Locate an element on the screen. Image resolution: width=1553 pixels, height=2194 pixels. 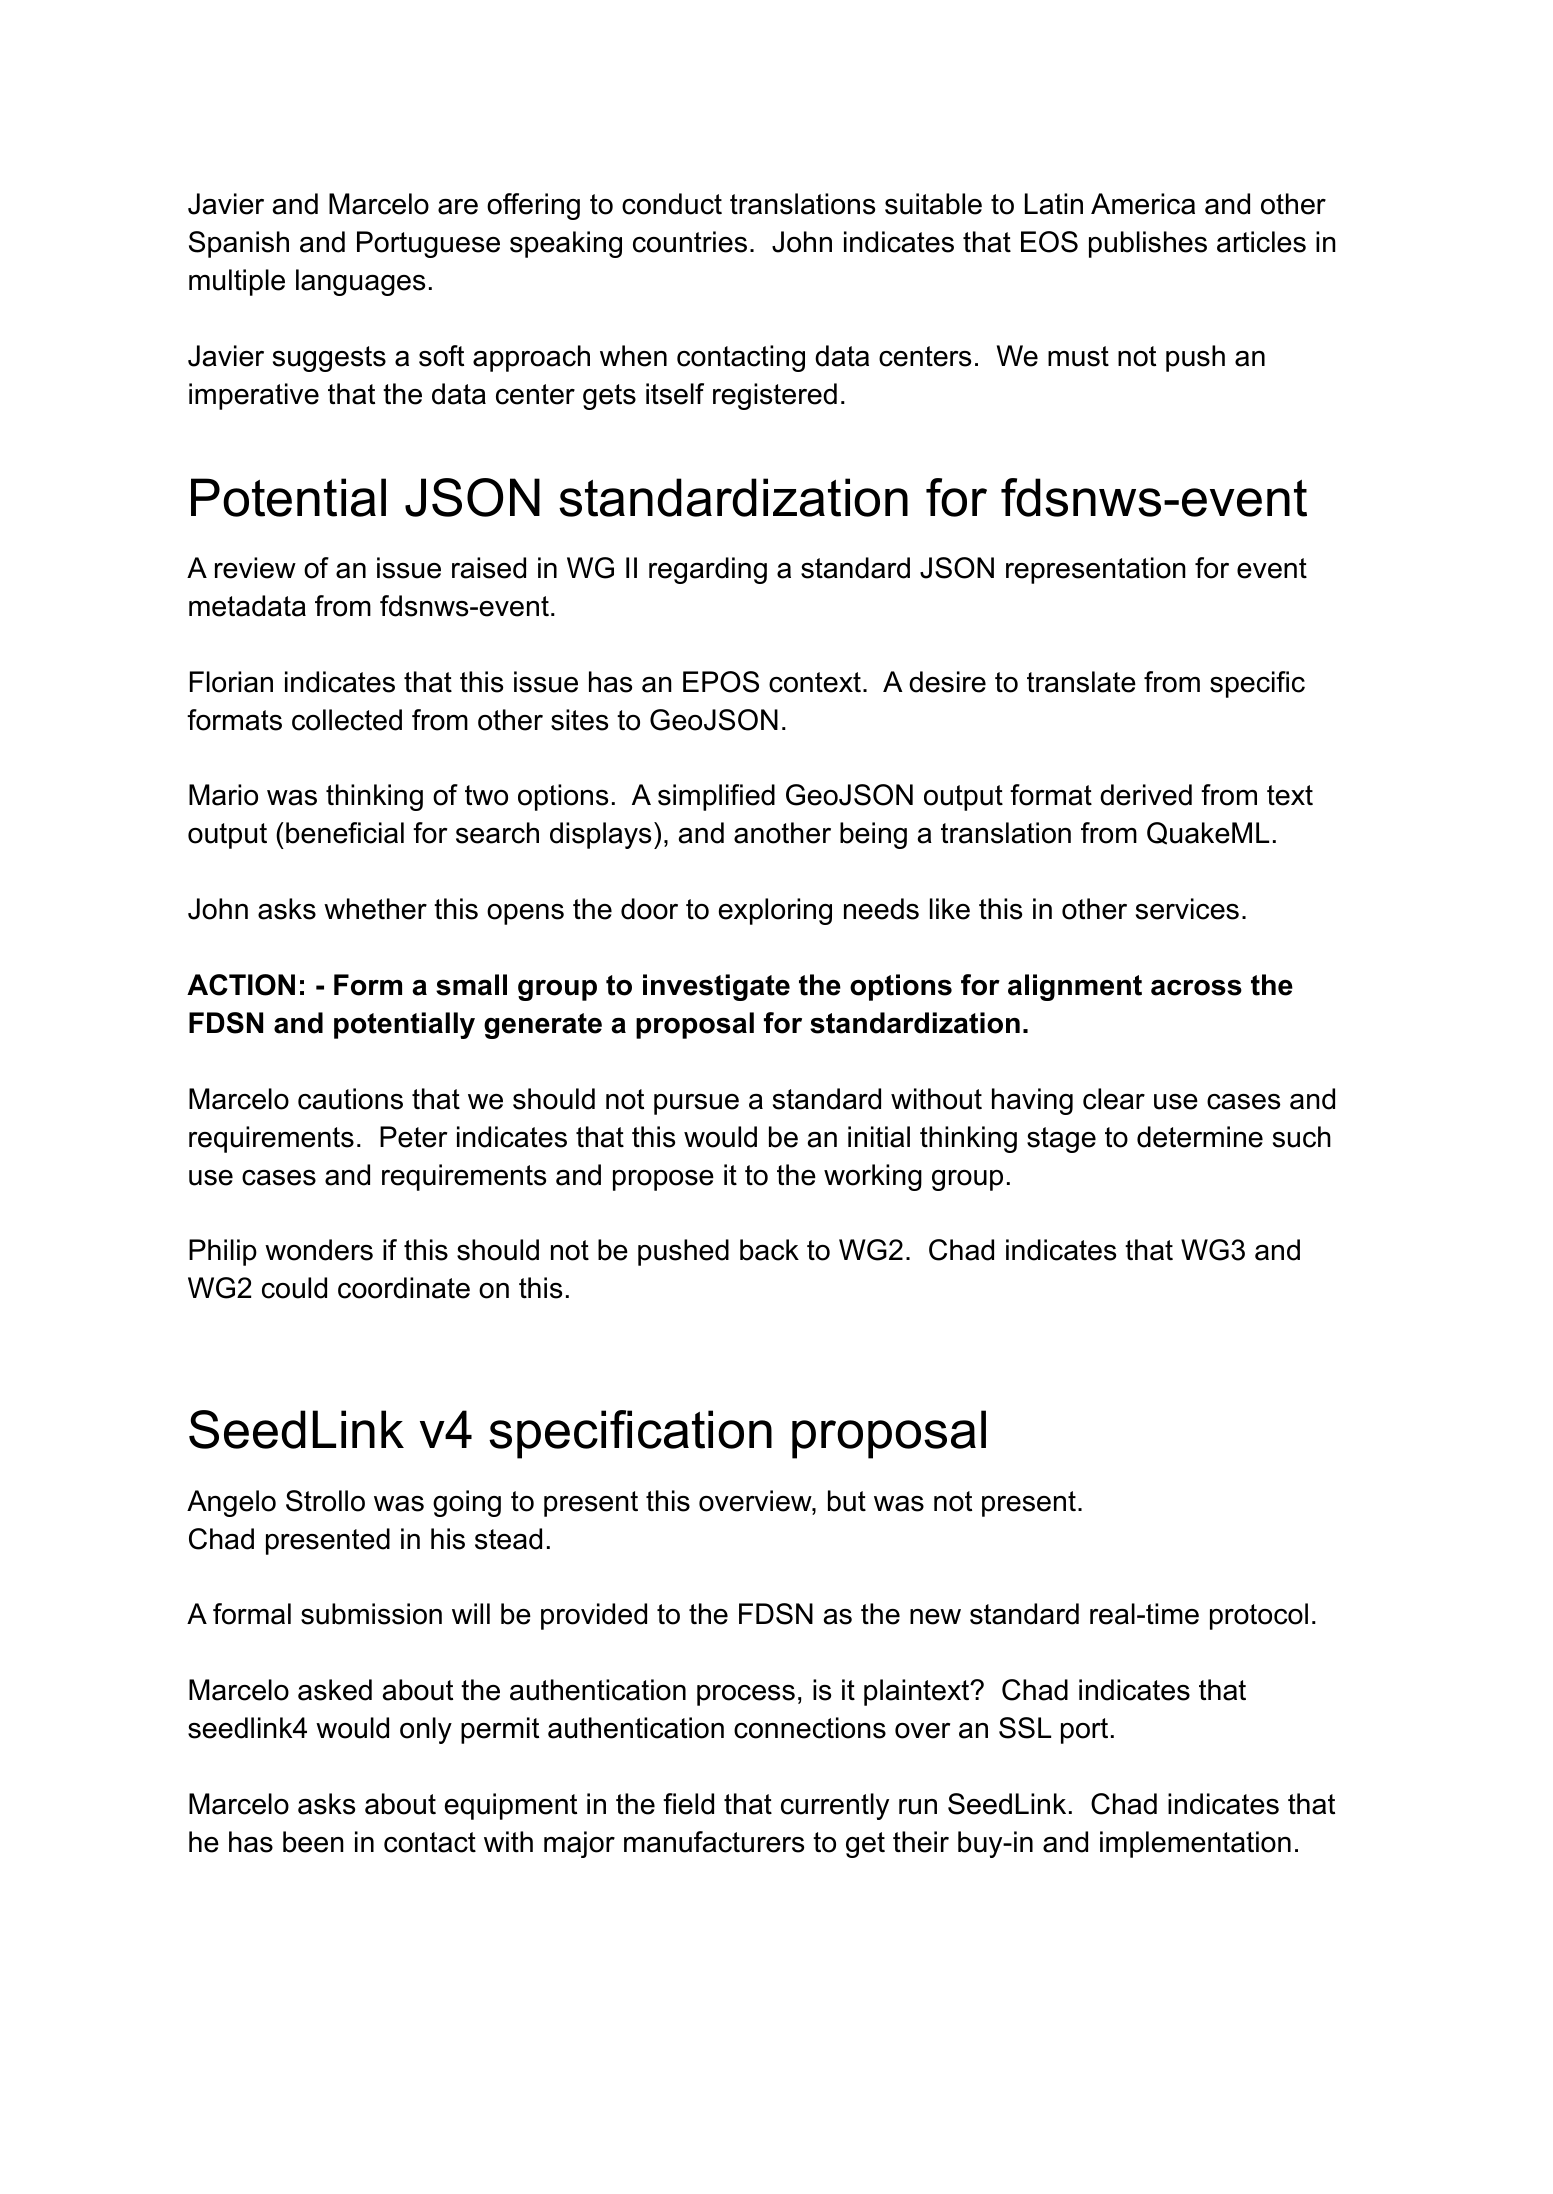
countries is located at coordinates (690, 242).
